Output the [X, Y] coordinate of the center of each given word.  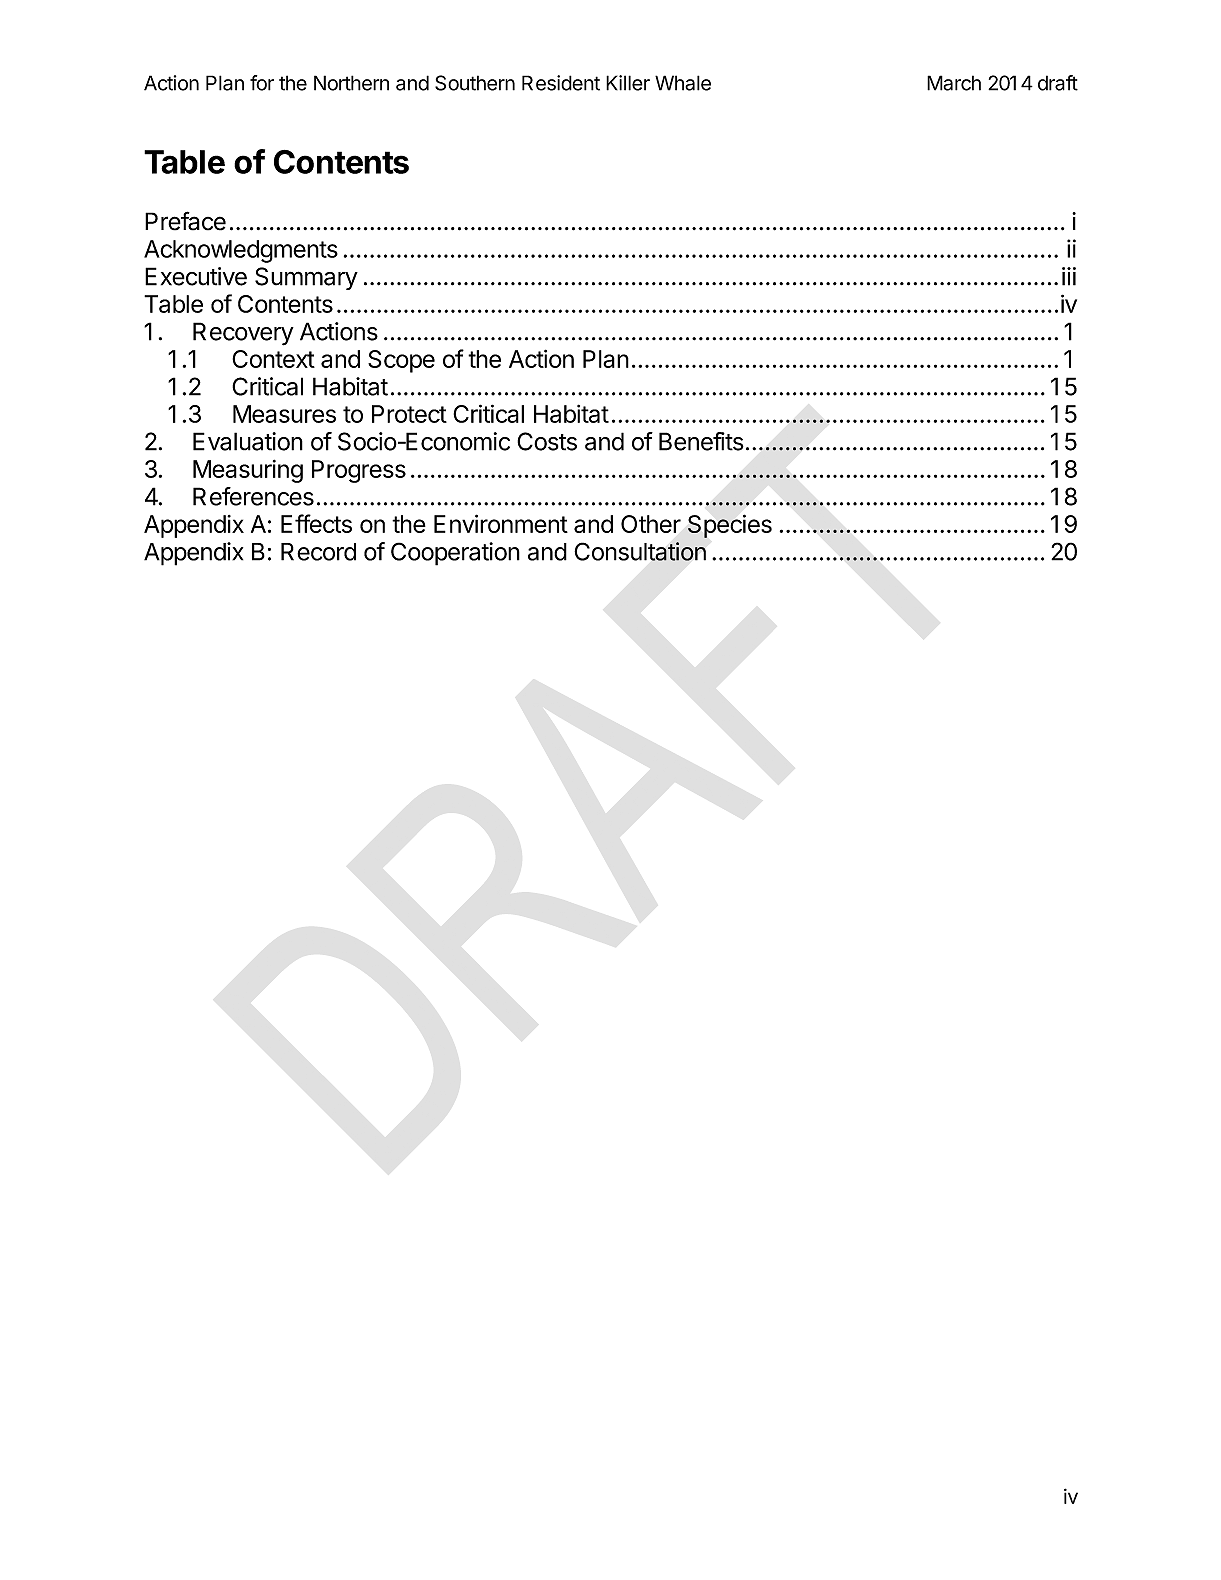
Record [318, 552]
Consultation [640, 551]
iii [1069, 276]
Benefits [701, 441]
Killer [628, 83]
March [954, 83]
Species [730, 526]
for [262, 83]
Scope [401, 361]
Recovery [243, 334]
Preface [185, 221]
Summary [306, 278]
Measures [284, 414]
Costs [547, 441]
